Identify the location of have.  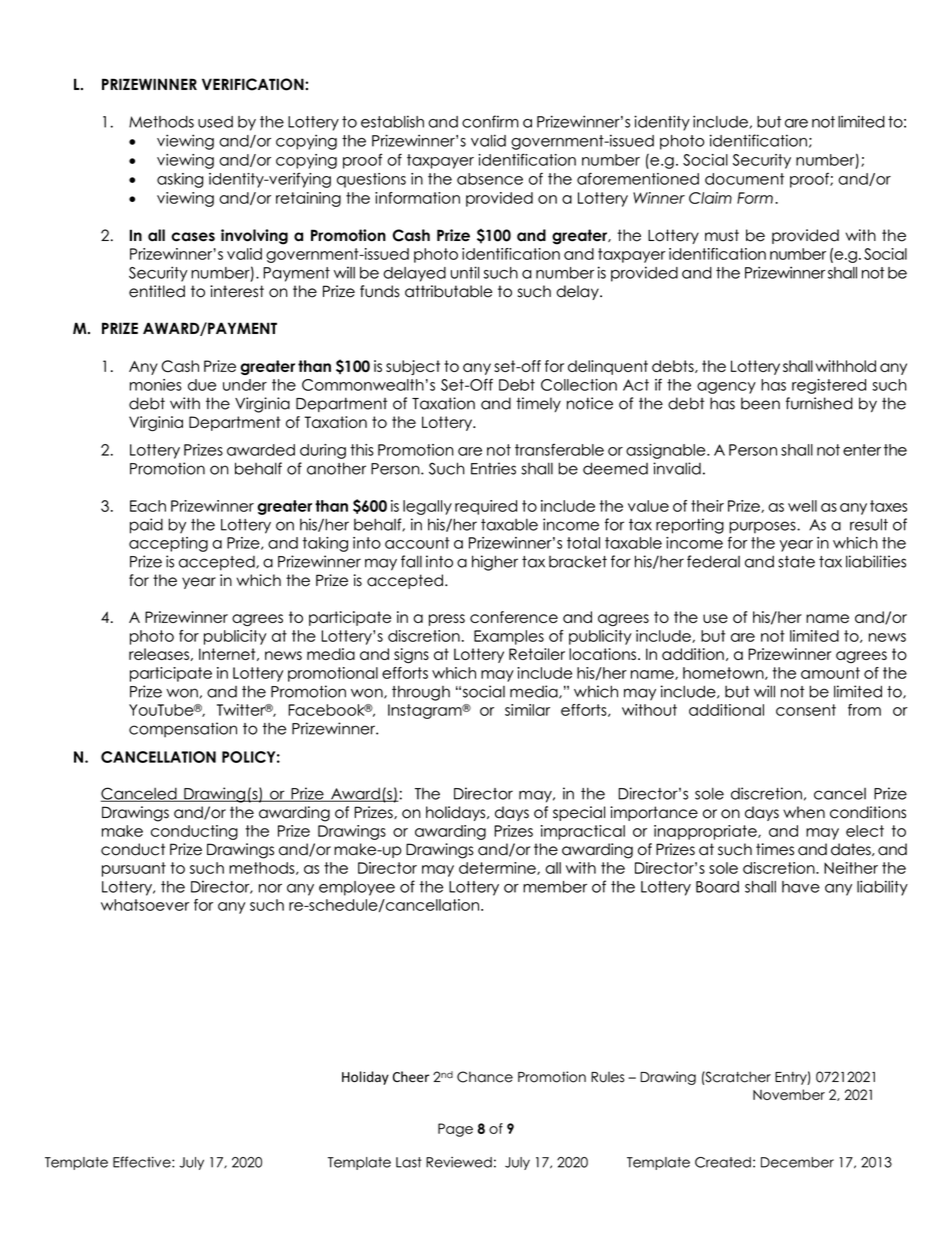
(801, 887).
